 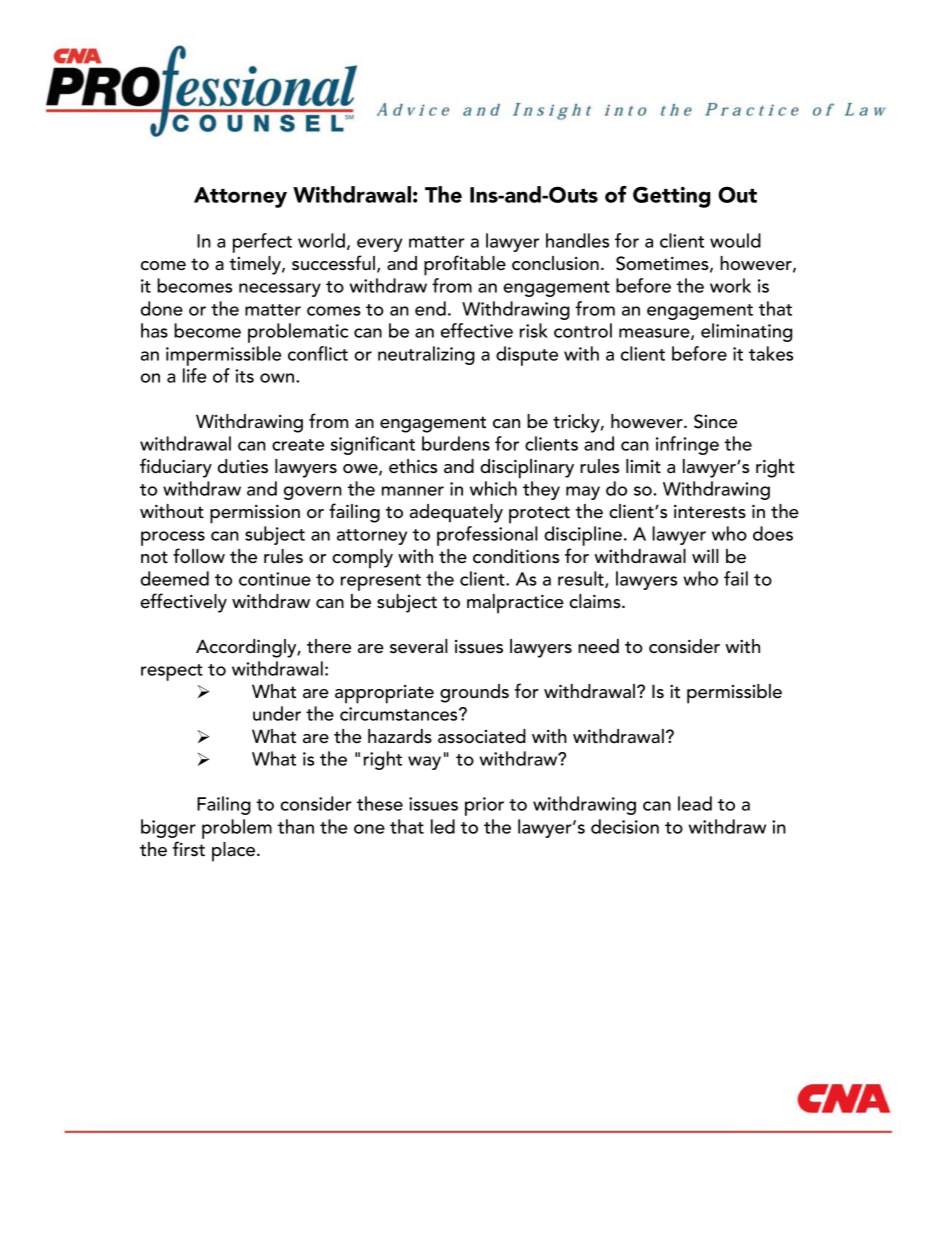 What do you see at coordinates (244, 376) in the page?
I see `its` at bounding box center [244, 376].
